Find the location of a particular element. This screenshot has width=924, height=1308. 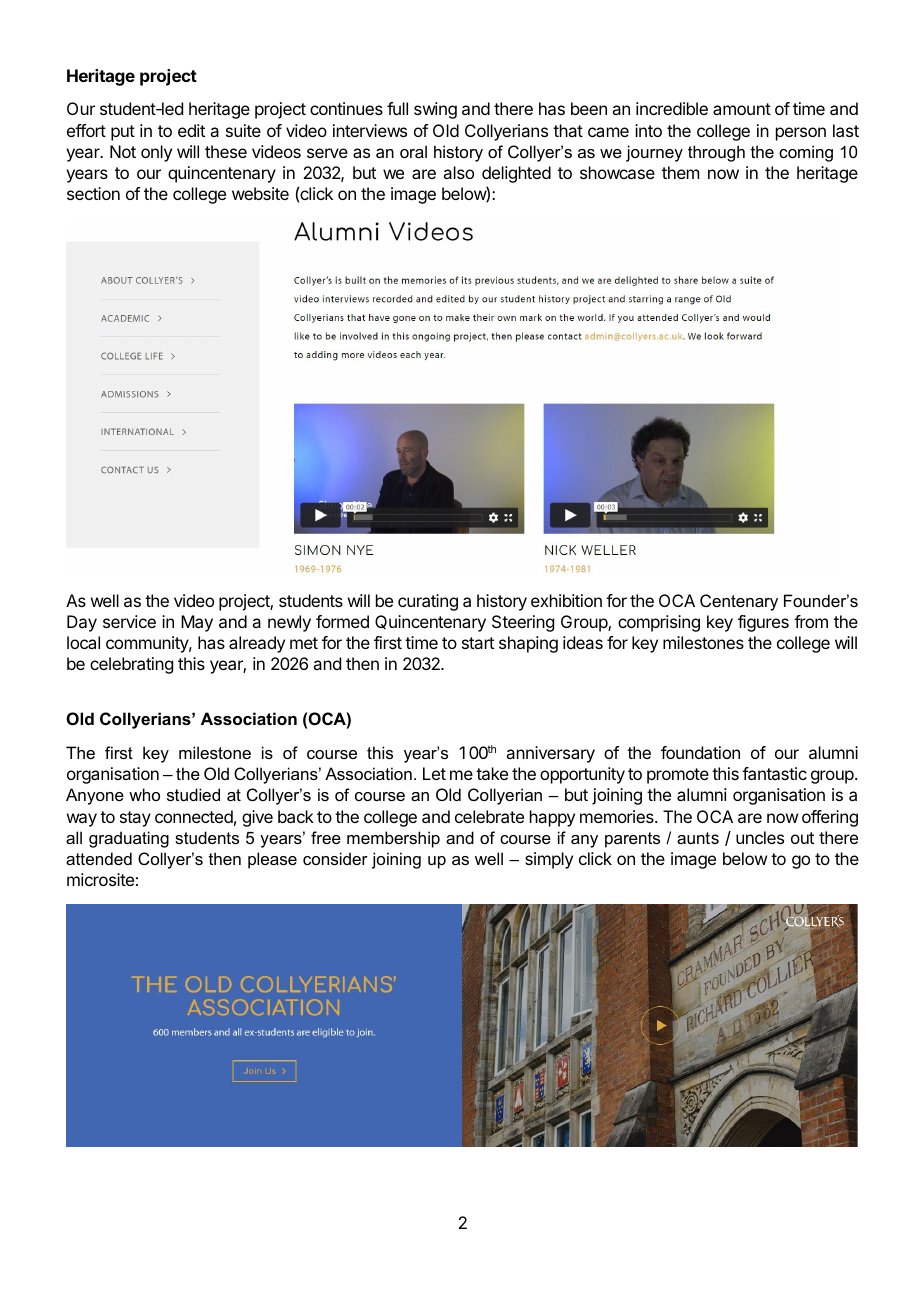

figures is located at coordinates (763, 623).
